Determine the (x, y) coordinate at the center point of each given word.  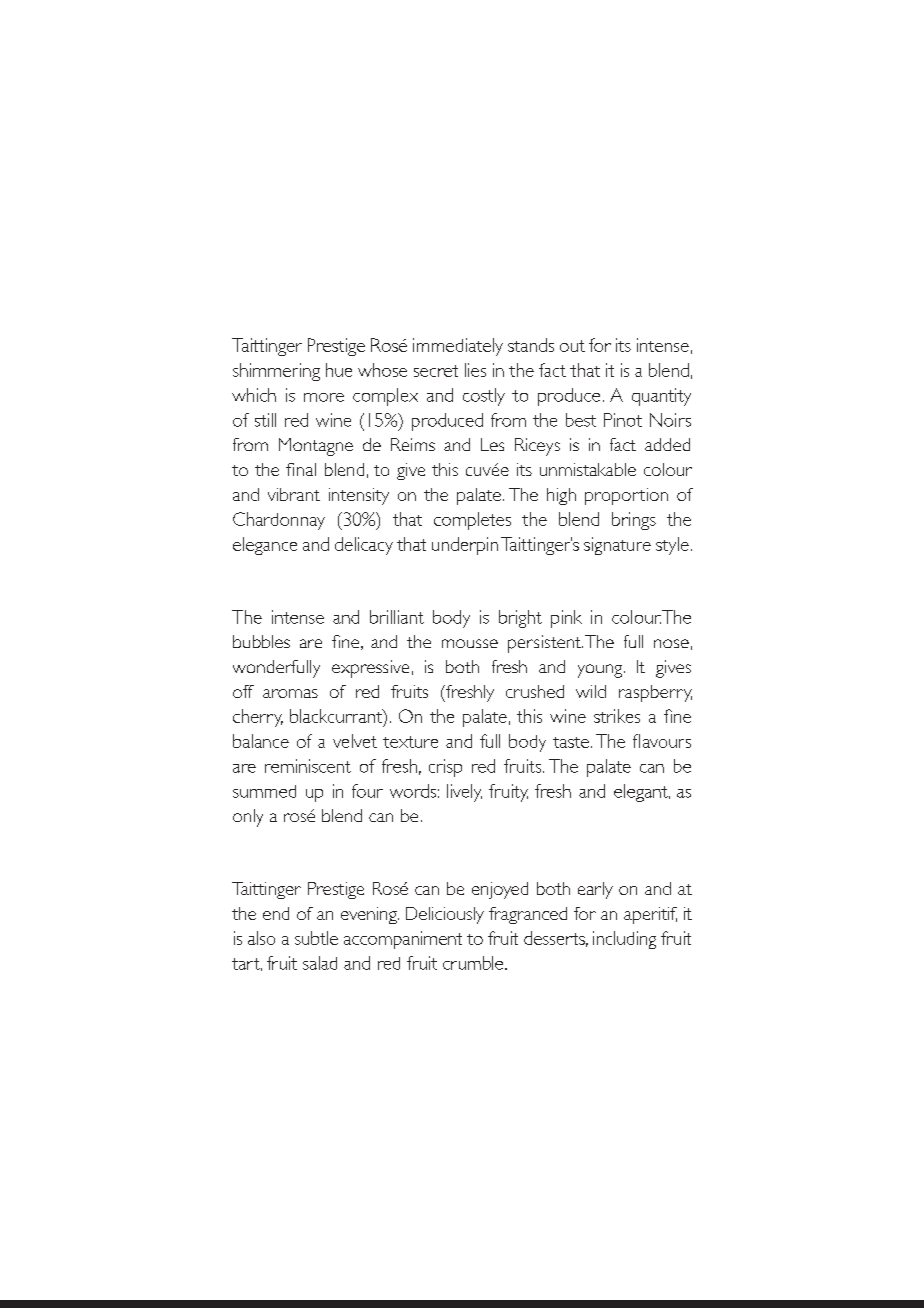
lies (475, 370)
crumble (474, 963)
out (572, 346)
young (601, 671)
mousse (470, 643)
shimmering (276, 372)
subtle (316, 938)
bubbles (261, 641)
